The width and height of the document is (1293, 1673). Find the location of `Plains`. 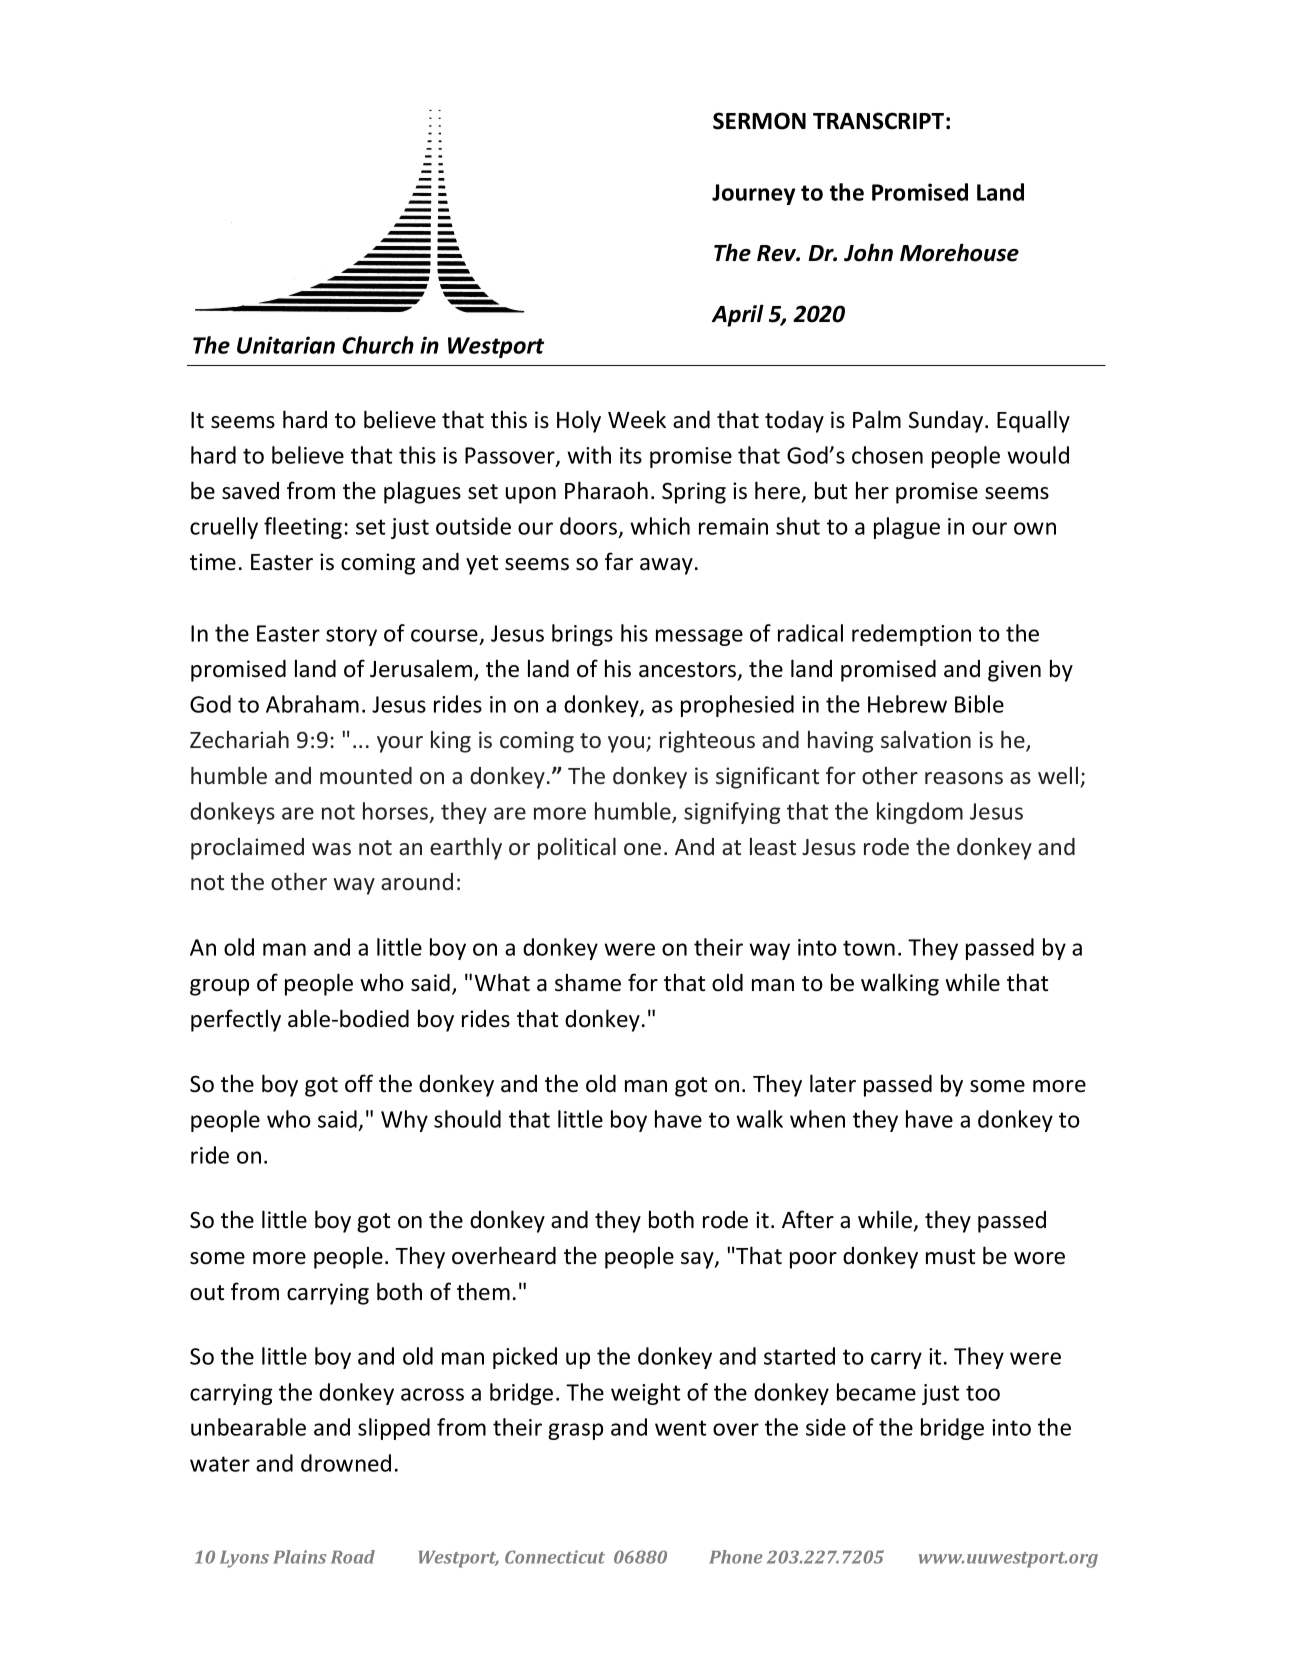

Plains is located at coordinates (299, 1557).
